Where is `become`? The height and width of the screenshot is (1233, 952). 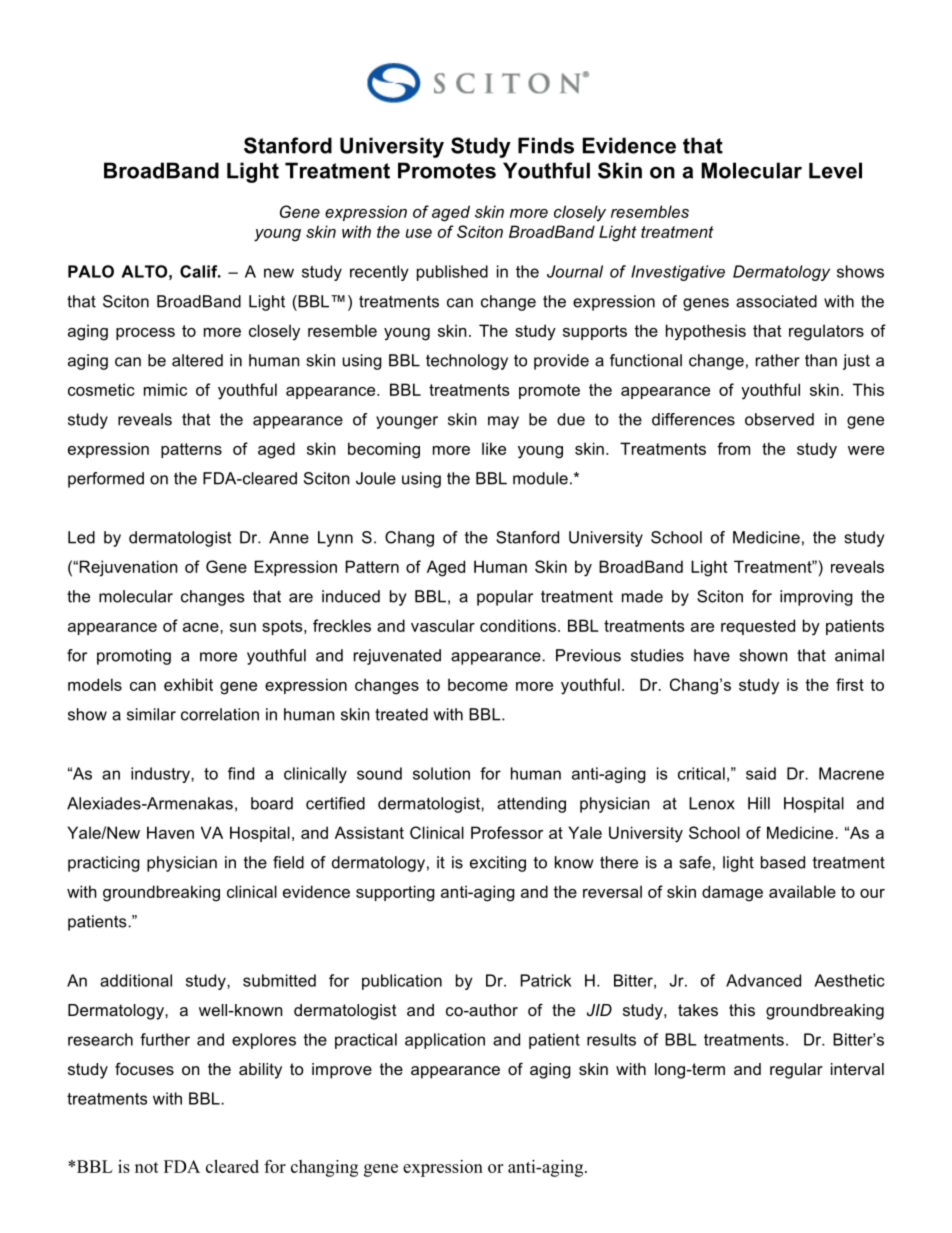
become is located at coordinates (478, 684).
